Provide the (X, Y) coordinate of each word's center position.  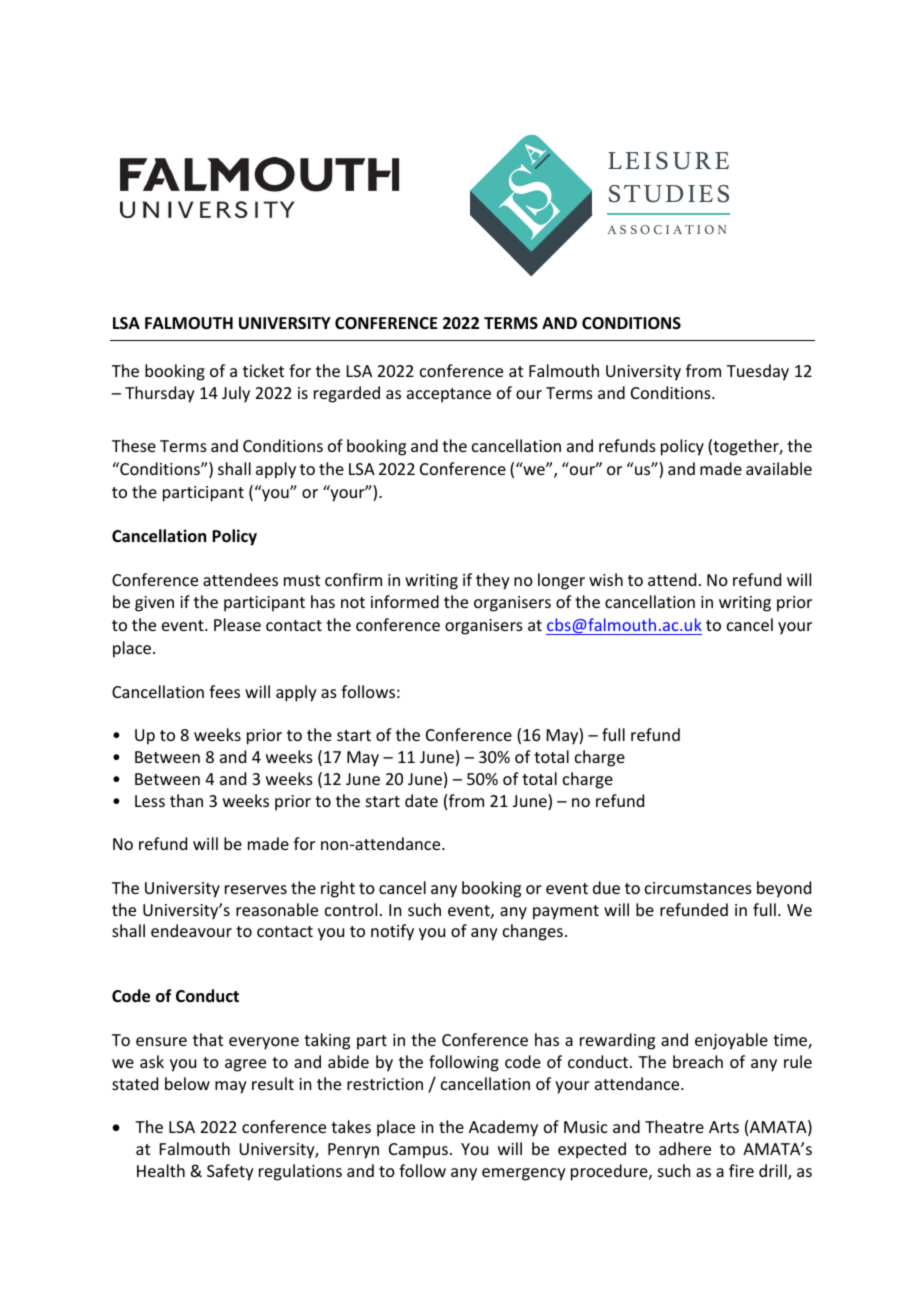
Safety (230, 1172)
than (186, 800)
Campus (418, 1151)
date (421, 800)
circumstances (698, 888)
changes (533, 932)
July (236, 394)
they (493, 581)
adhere (685, 1148)
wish (606, 579)
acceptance (449, 395)
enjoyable (731, 1041)
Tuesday (758, 372)
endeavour (191, 930)
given (154, 604)
